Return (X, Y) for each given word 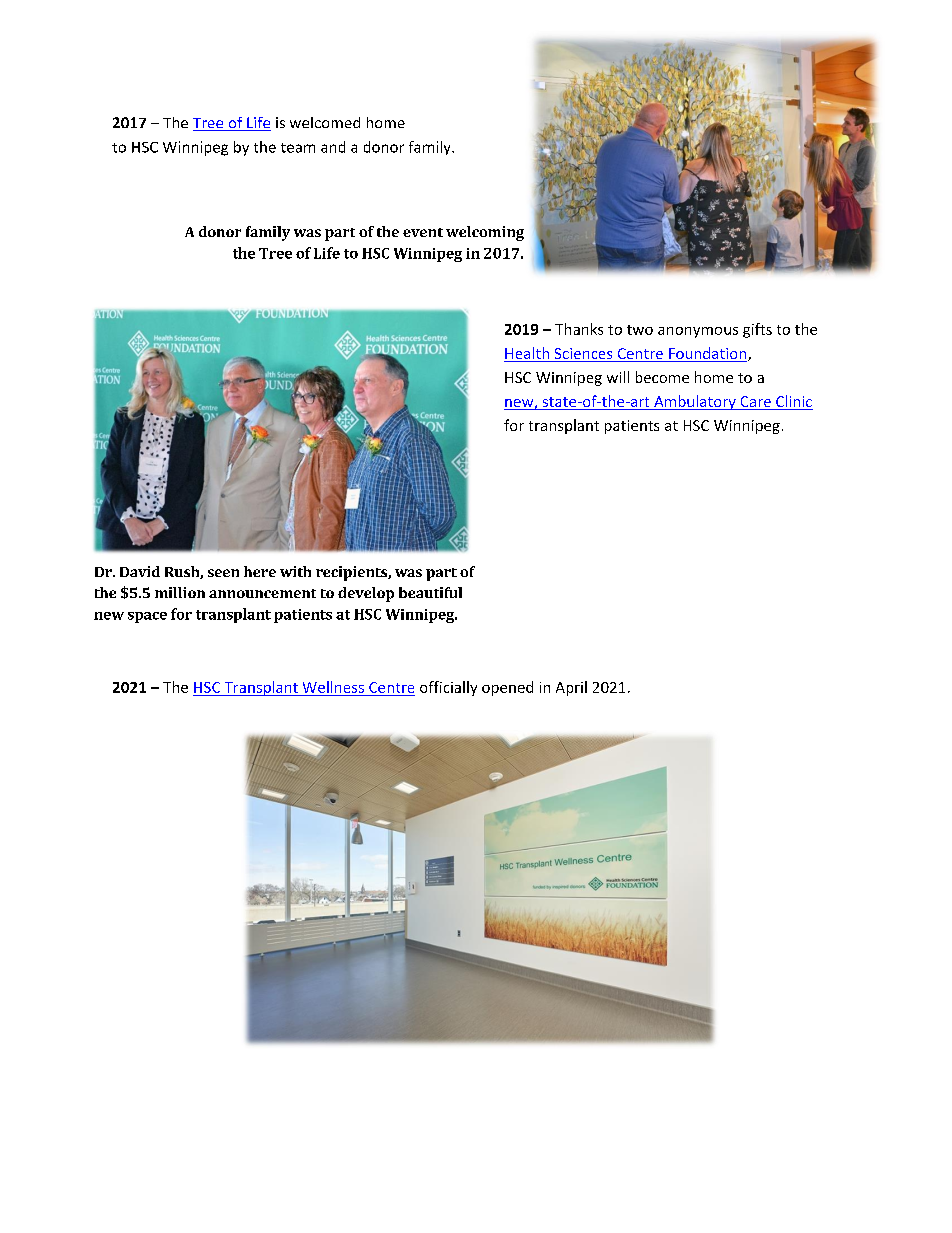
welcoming (485, 233)
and (333, 147)
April (571, 688)
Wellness (333, 687)
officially (448, 688)
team (298, 148)
